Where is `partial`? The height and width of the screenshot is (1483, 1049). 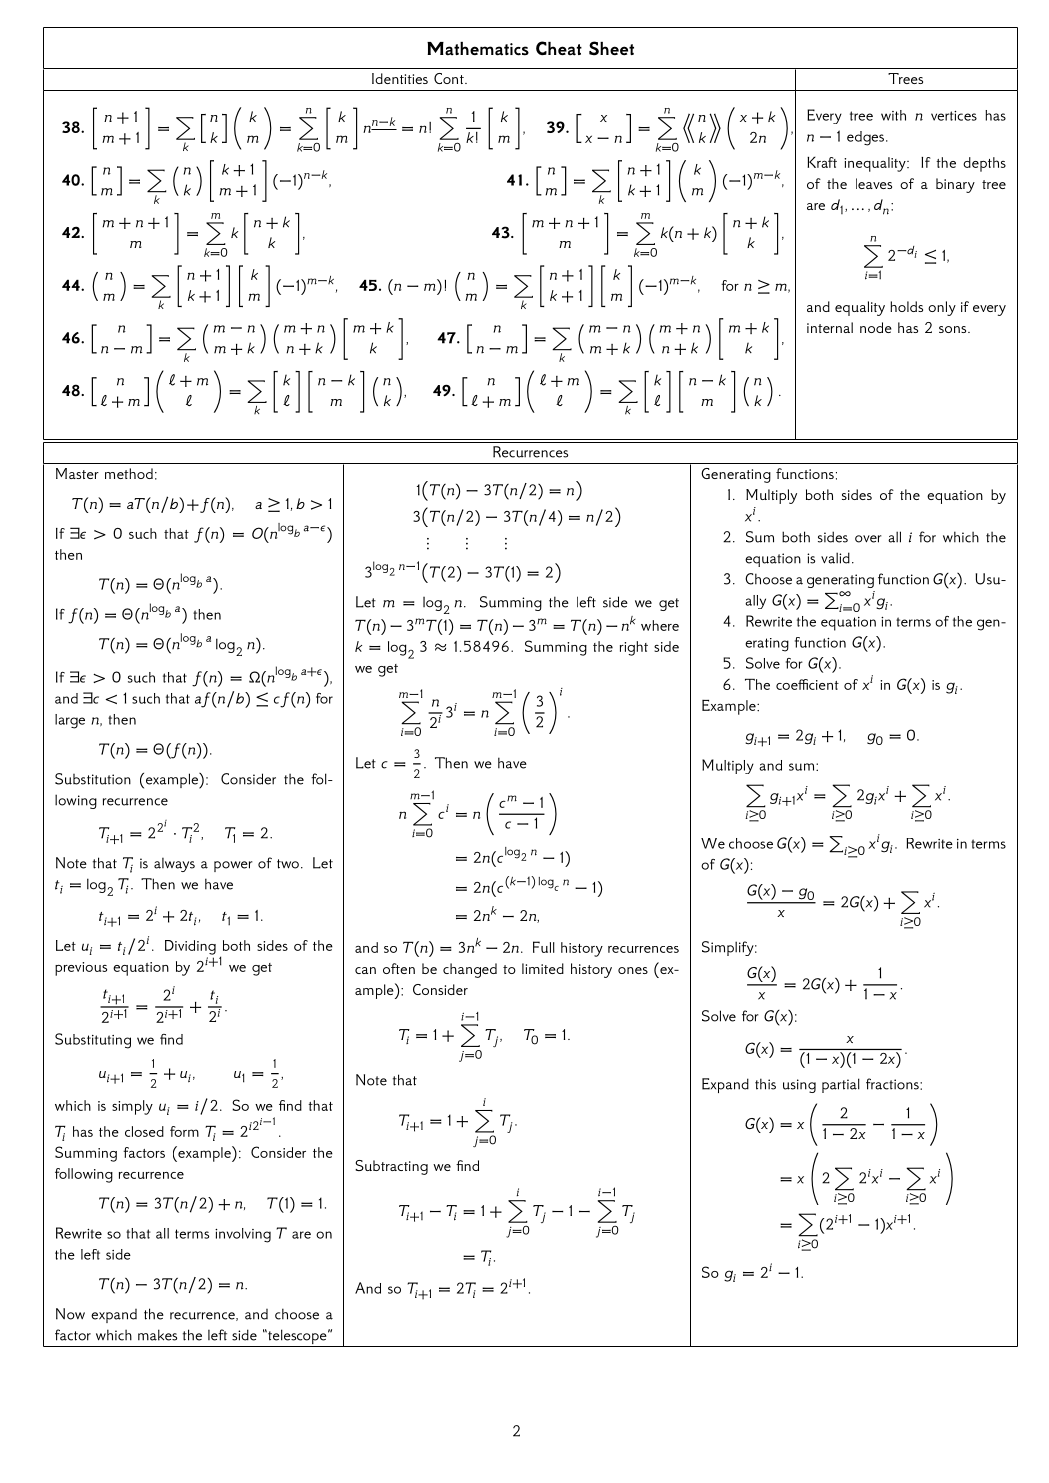 partial is located at coordinates (841, 1085).
